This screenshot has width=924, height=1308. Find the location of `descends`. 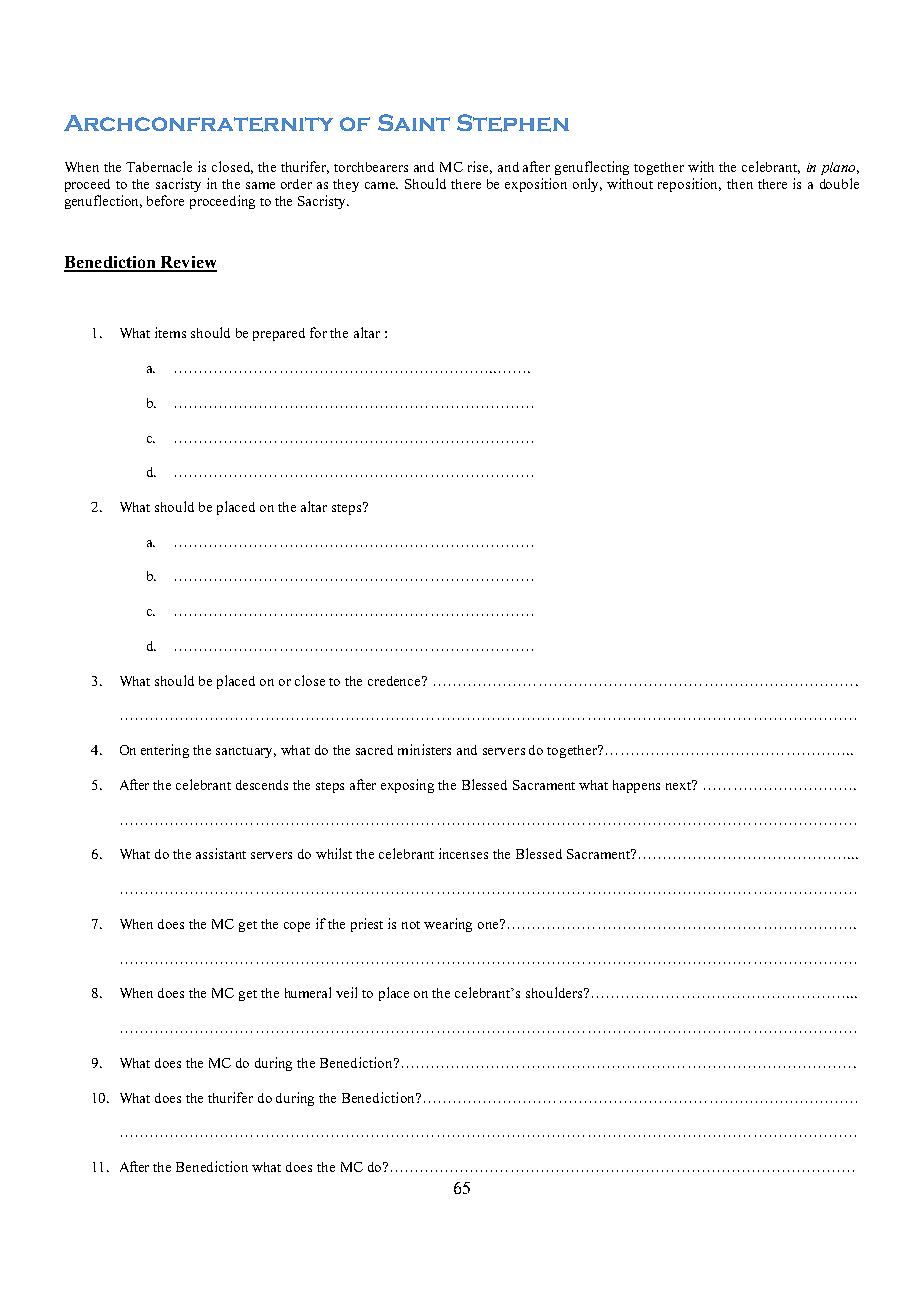

descends is located at coordinates (262, 785).
